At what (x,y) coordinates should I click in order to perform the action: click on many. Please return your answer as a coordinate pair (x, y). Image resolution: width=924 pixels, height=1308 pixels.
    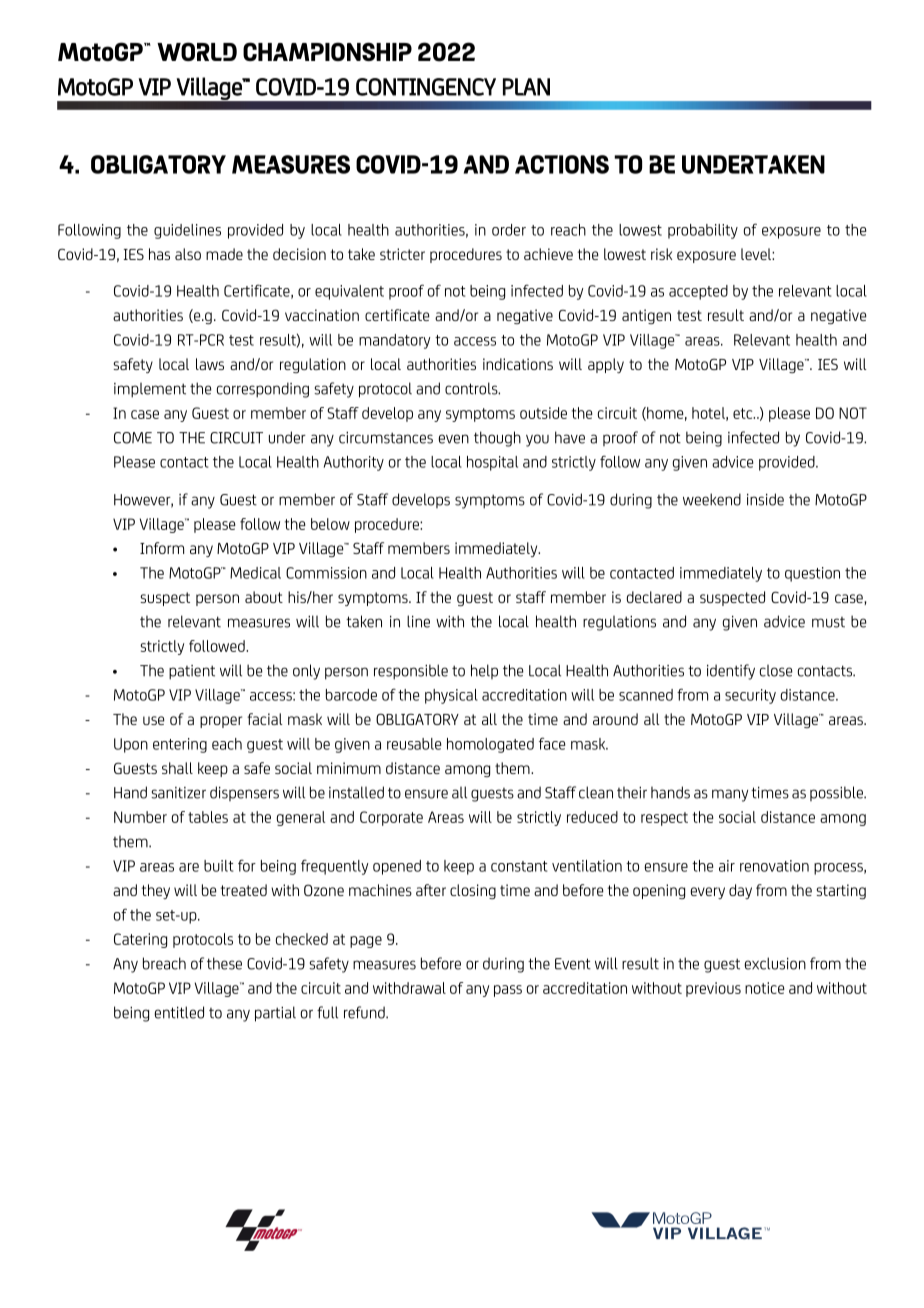
    Looking at the image, I should click on (730, 795).
